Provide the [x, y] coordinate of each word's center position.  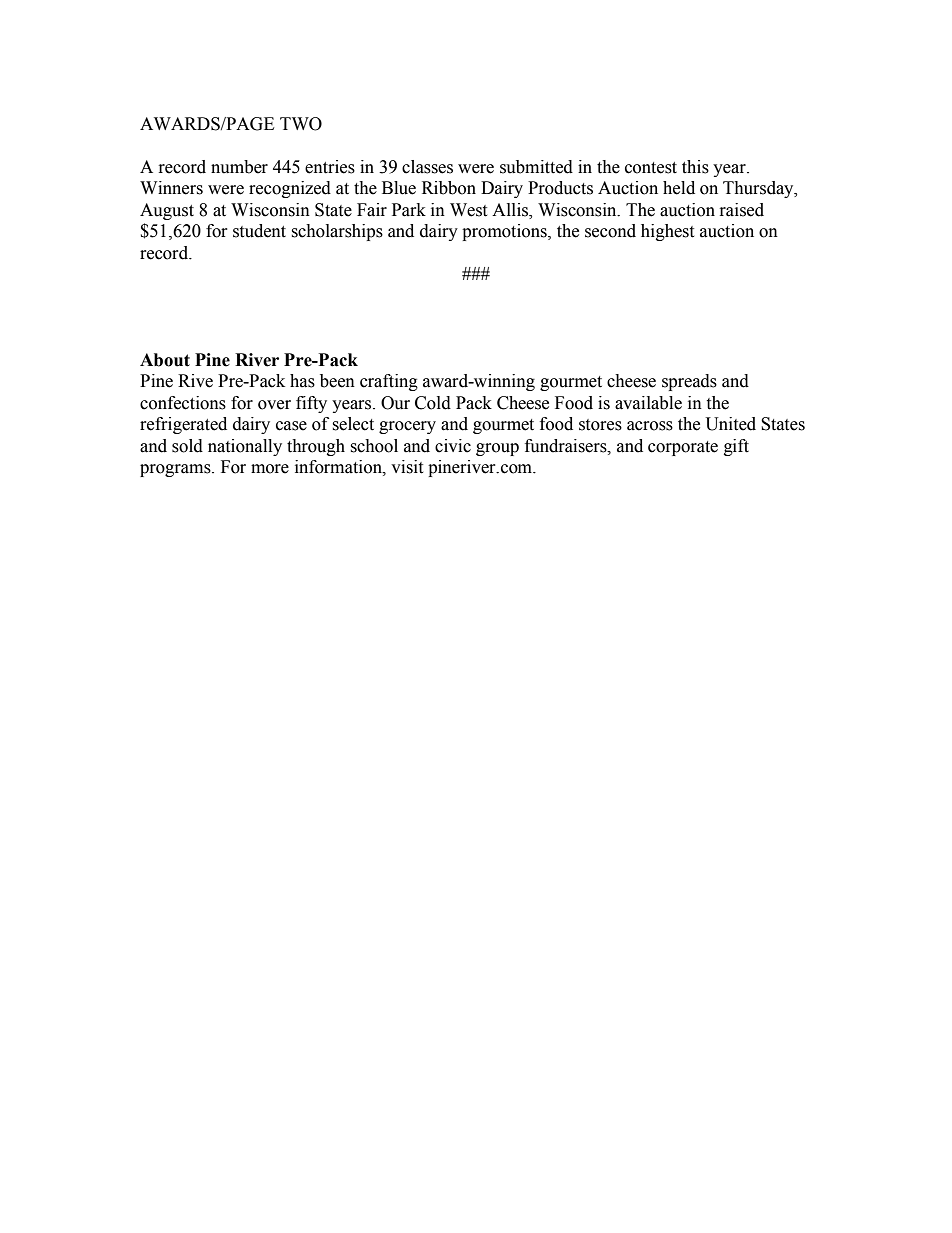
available [648, 403]
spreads [689, 382]
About [165, 360]
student [259, 231]
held [679, 188]
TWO [301, 124]
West [468, 210]
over [274, 405]
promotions [505, 232]
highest [667, 232]
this [695, 167]
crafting [389, 382]
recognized [290, 189]
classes [427, 167]
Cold [433, 403]
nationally [245, 447]
